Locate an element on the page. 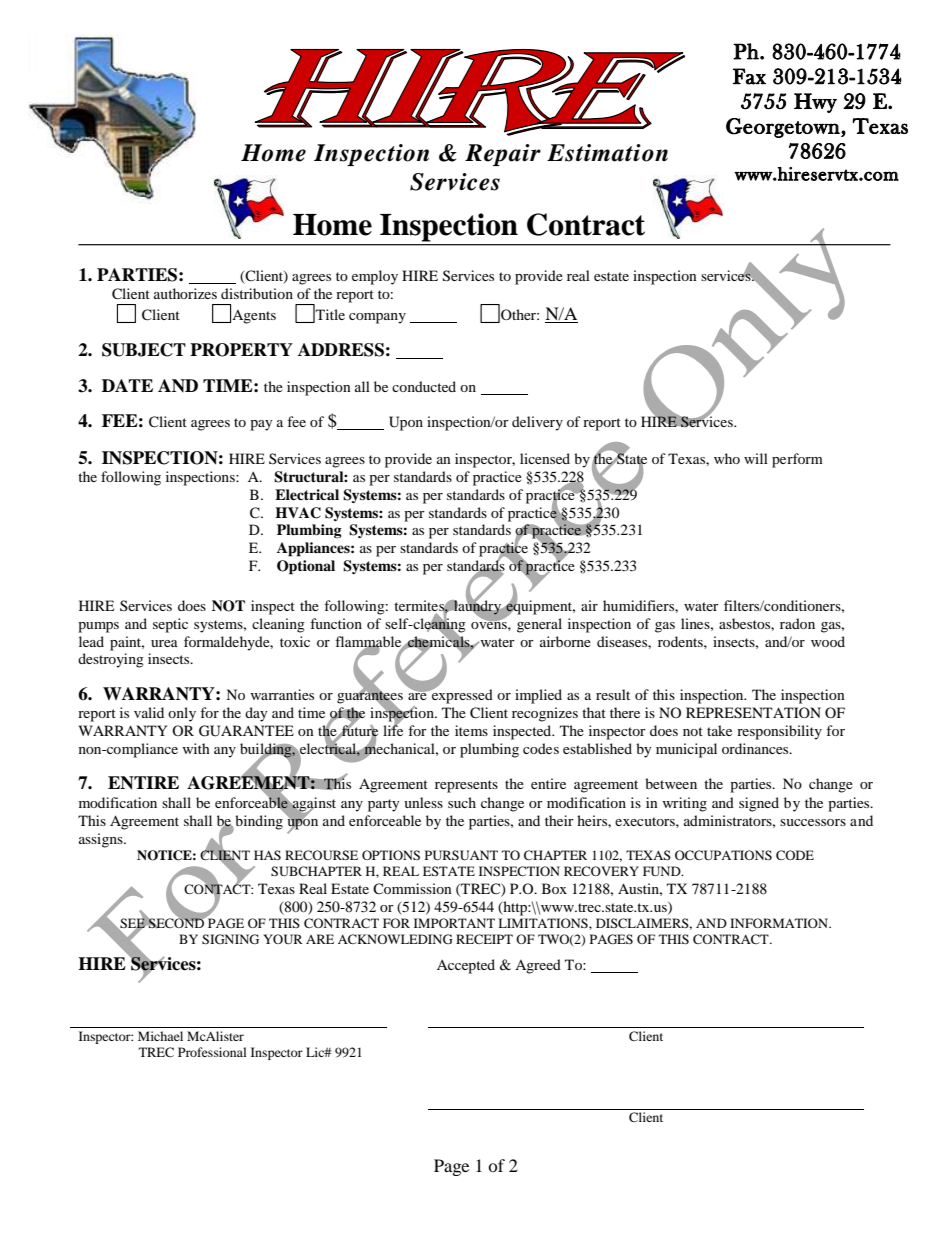 This page has height=1233, width=952. Accepted is located at coordinates (466, 966).
